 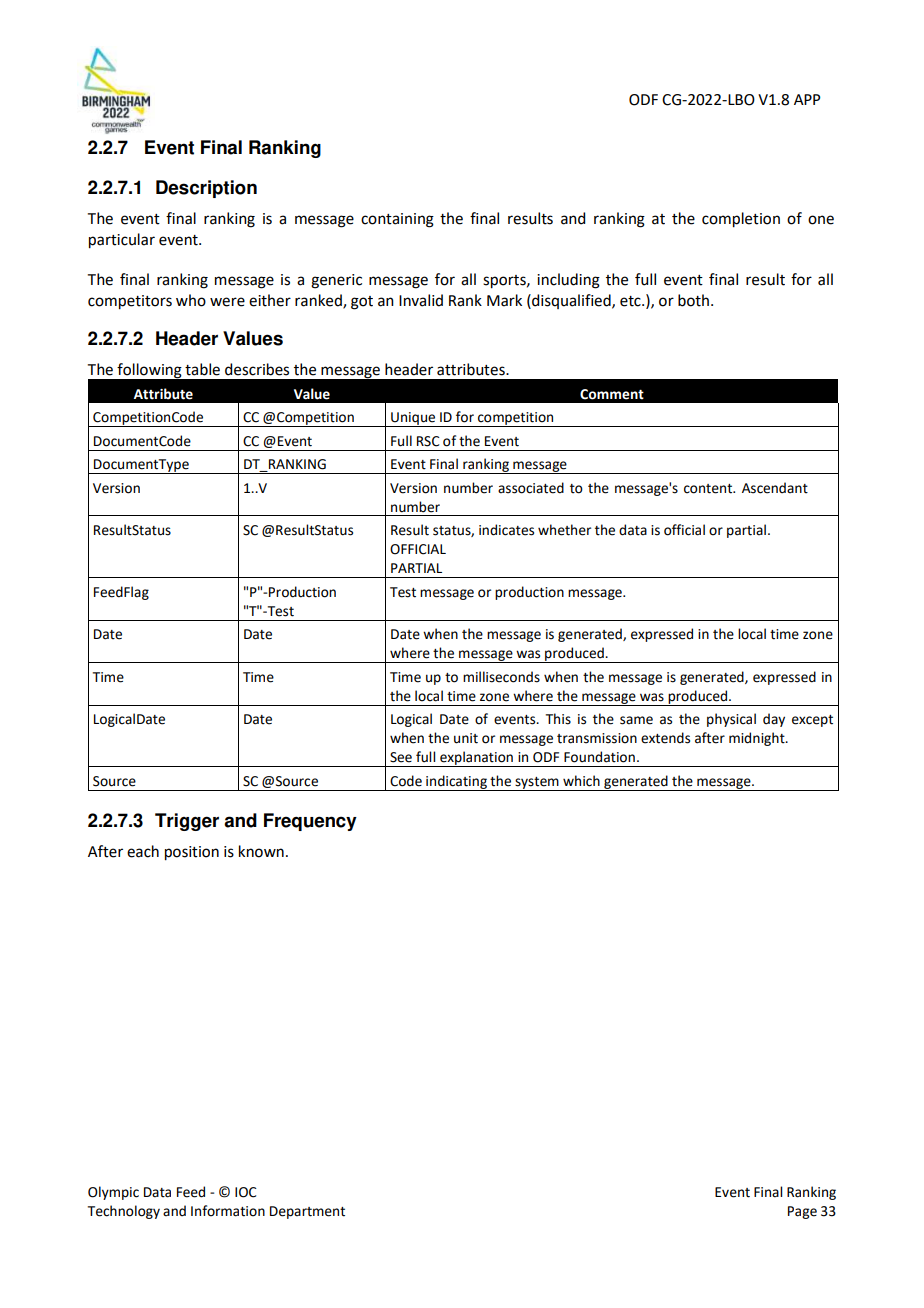 I want to click on containing, so click(x=397, y=220).
